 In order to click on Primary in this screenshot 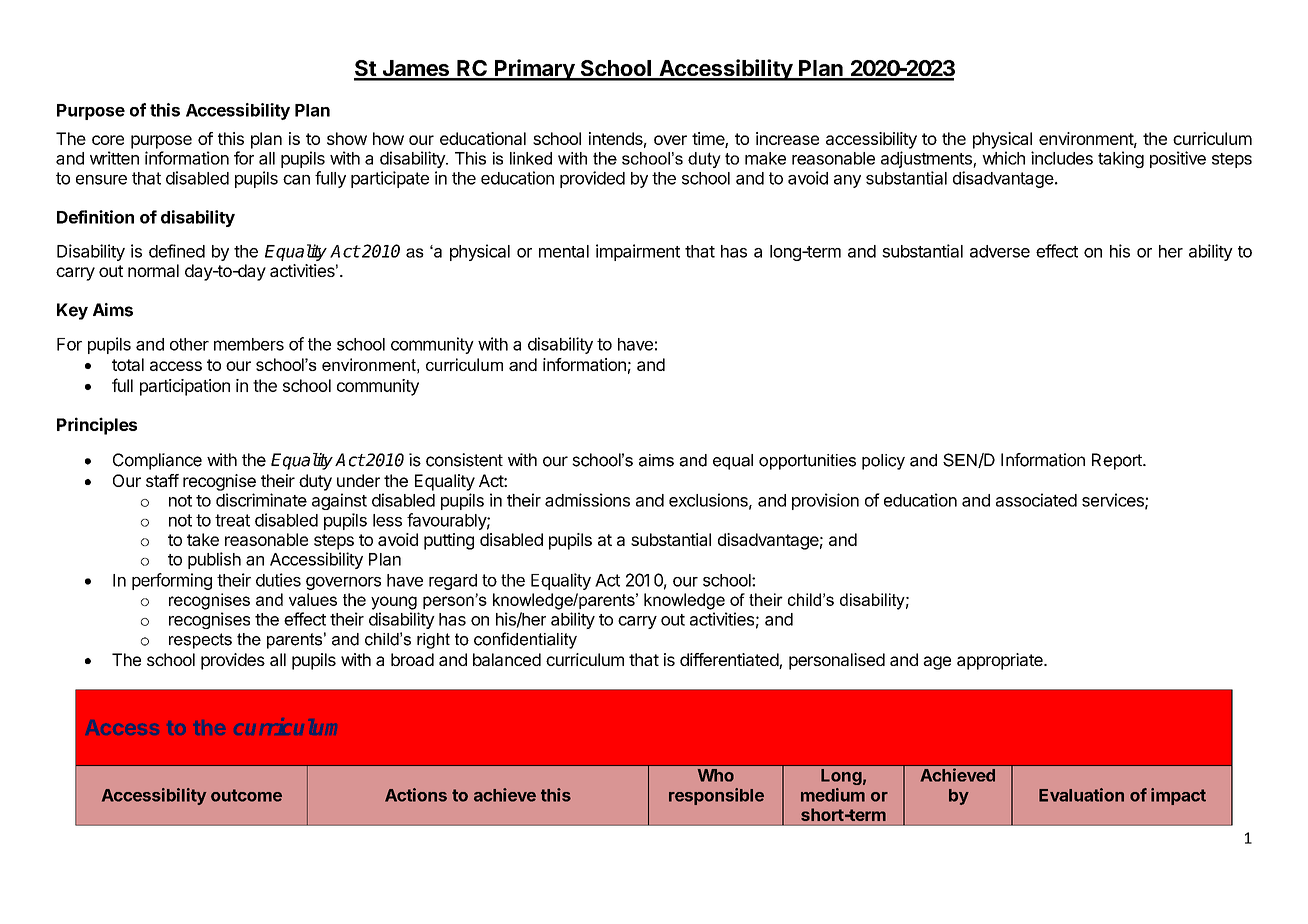, I will do `click(535, 70)`.
